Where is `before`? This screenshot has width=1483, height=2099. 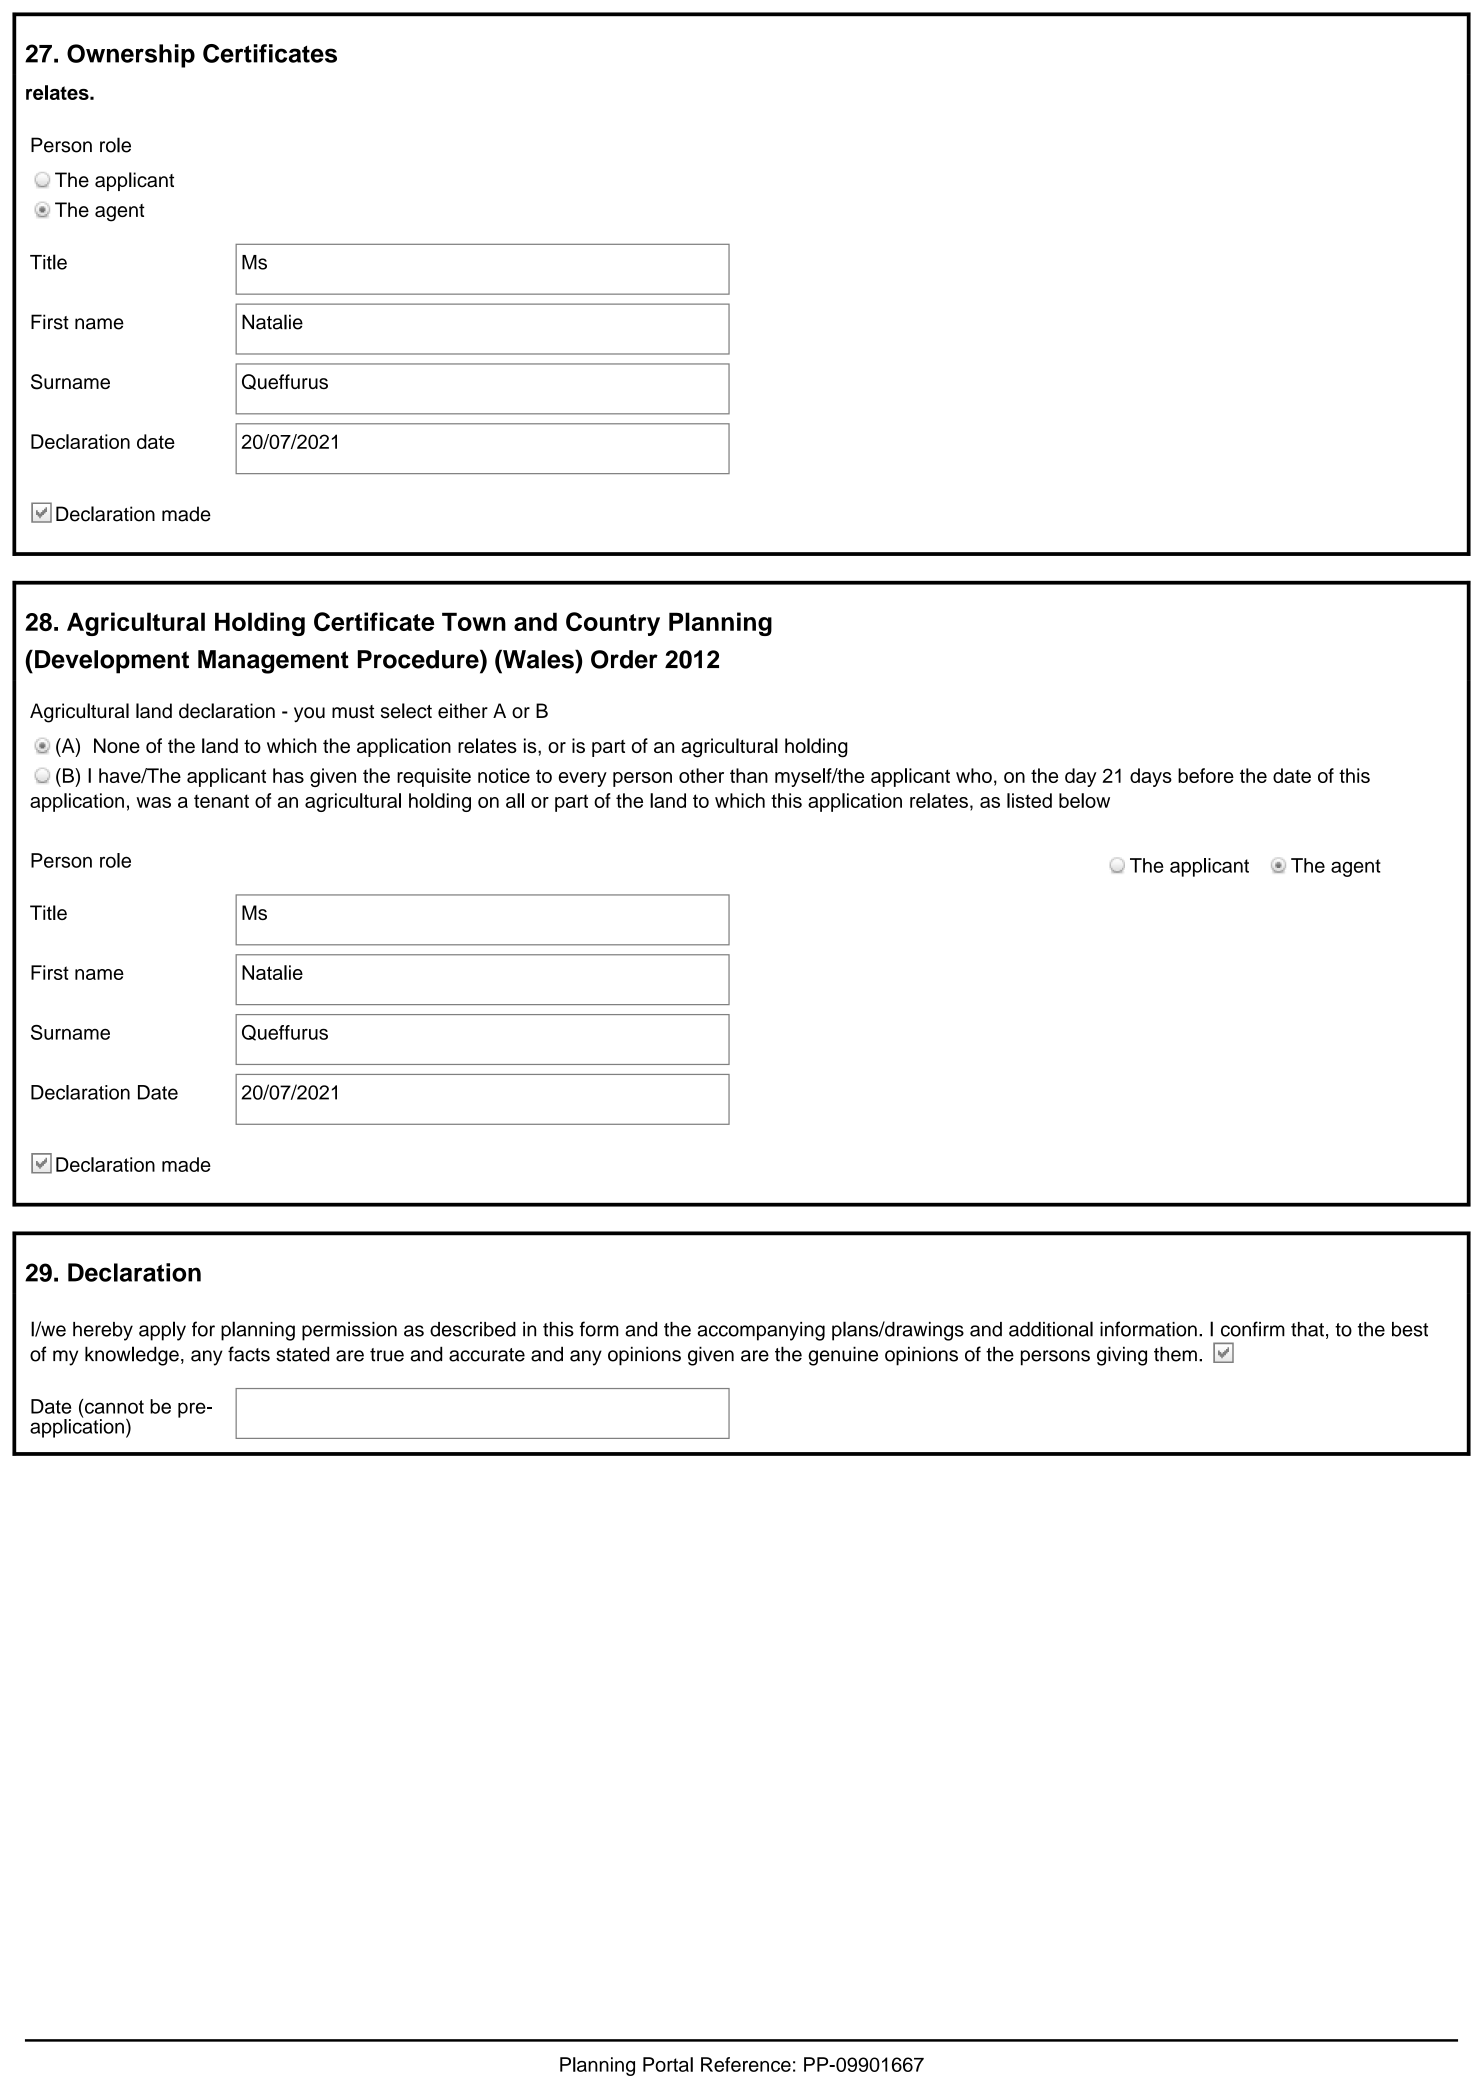
before is located at coordinates (1206, 775).
